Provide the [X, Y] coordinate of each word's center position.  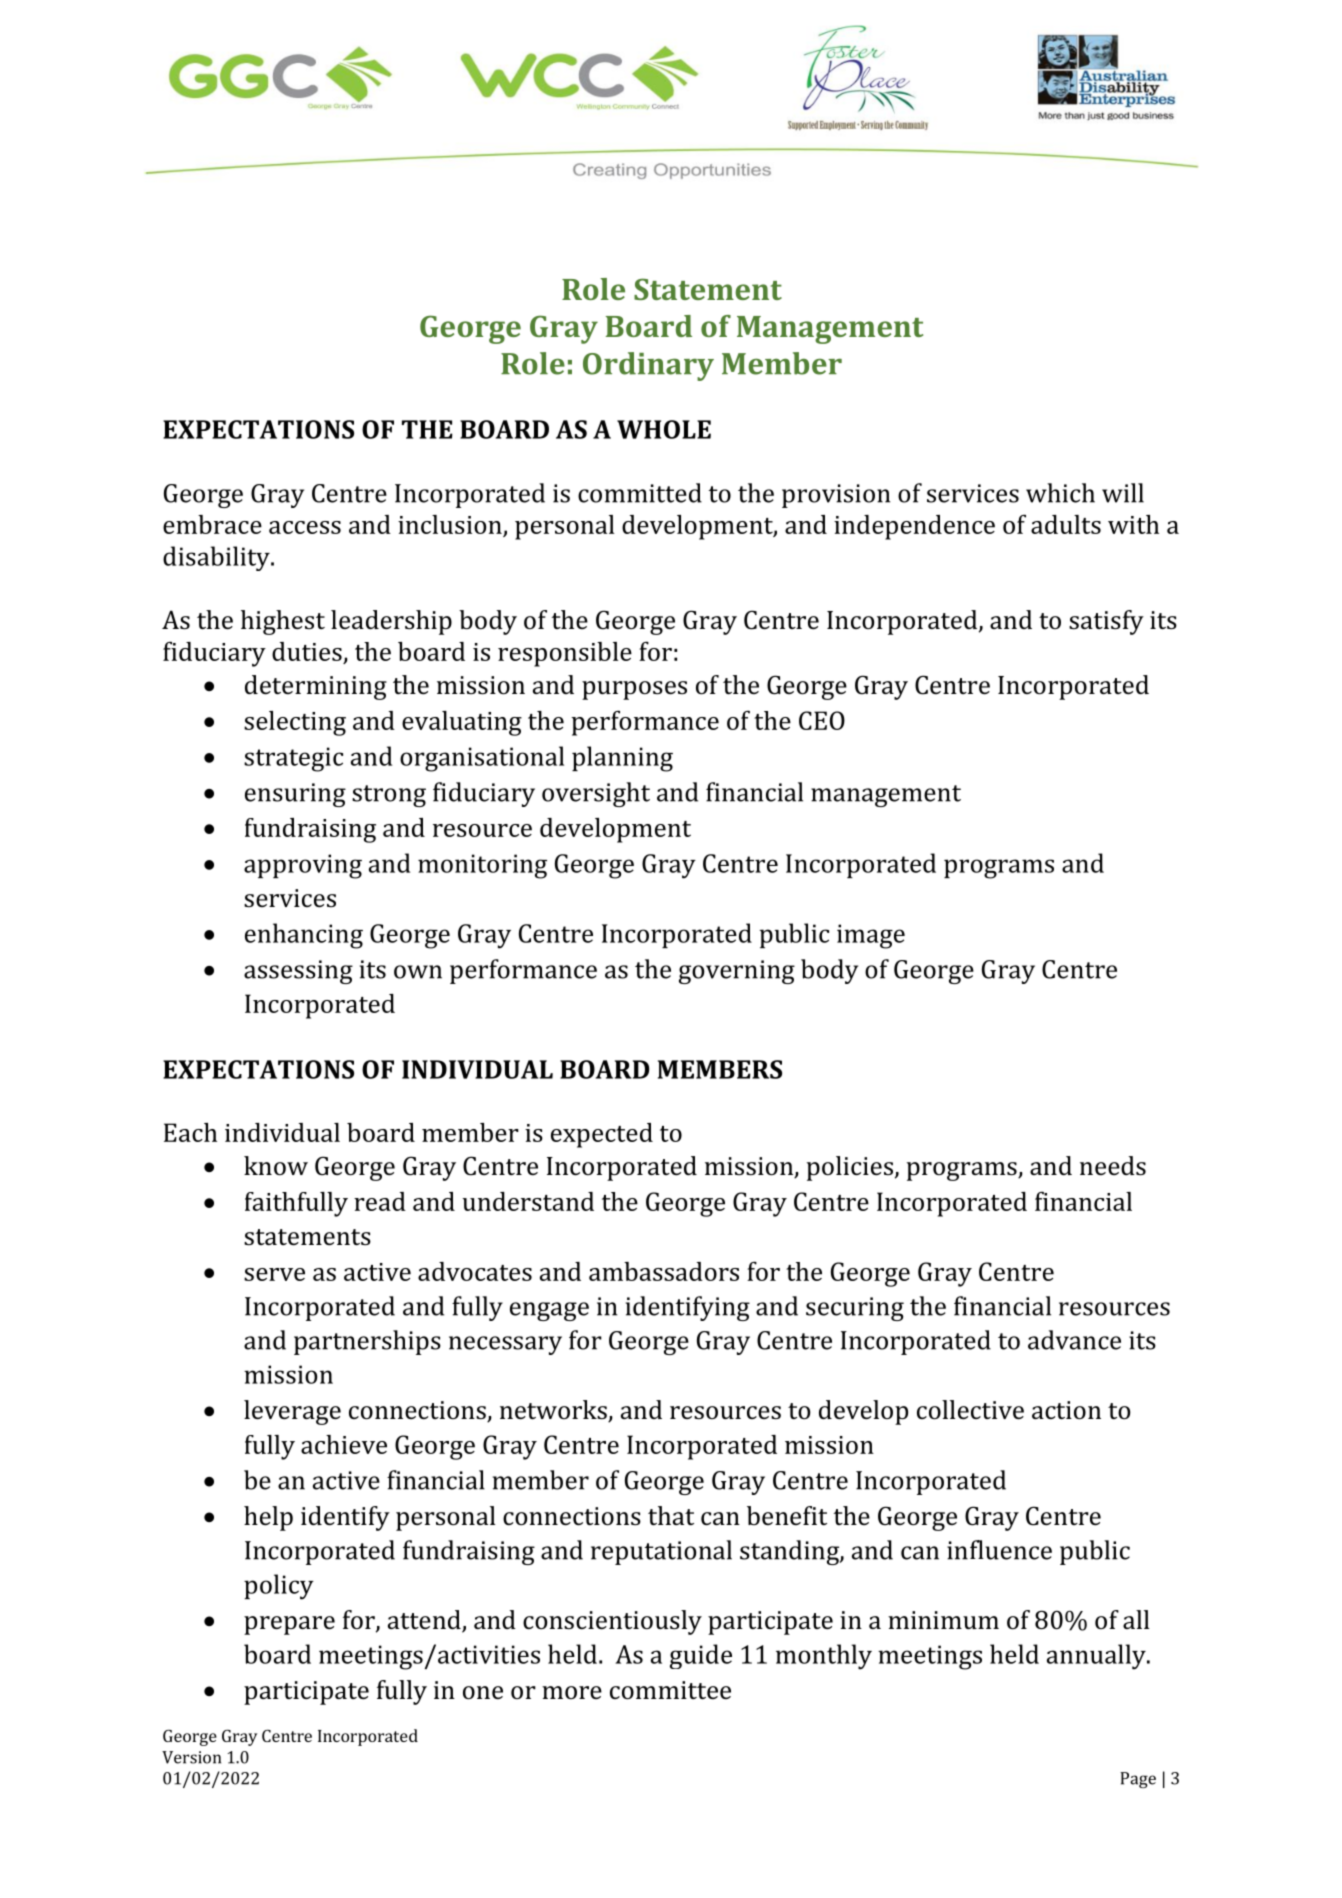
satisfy [1106, 622]
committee [670, 1690]
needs [1113, 1166]
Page [1138, 1780]
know [276, 1166]
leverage [292, 1412]
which [1060, 493]
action [1066, 1410]
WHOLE [664, 429]
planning [622, 759]
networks [554, 1411]
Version [191, 1757]
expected [602, 1135]
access [305, 527]
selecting [295, 723]
